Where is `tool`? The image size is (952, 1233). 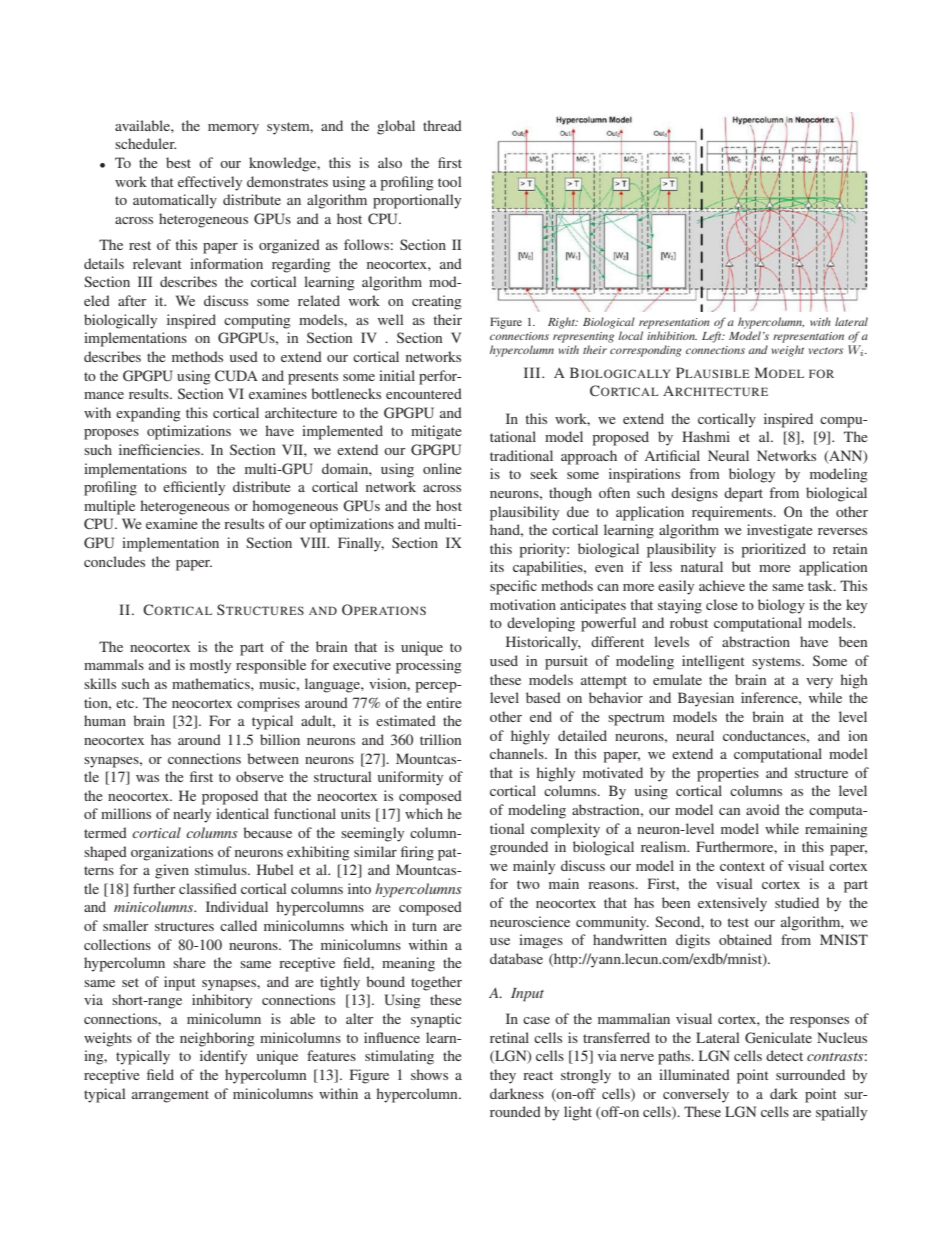 tool is located at coordinates (450, 181).
